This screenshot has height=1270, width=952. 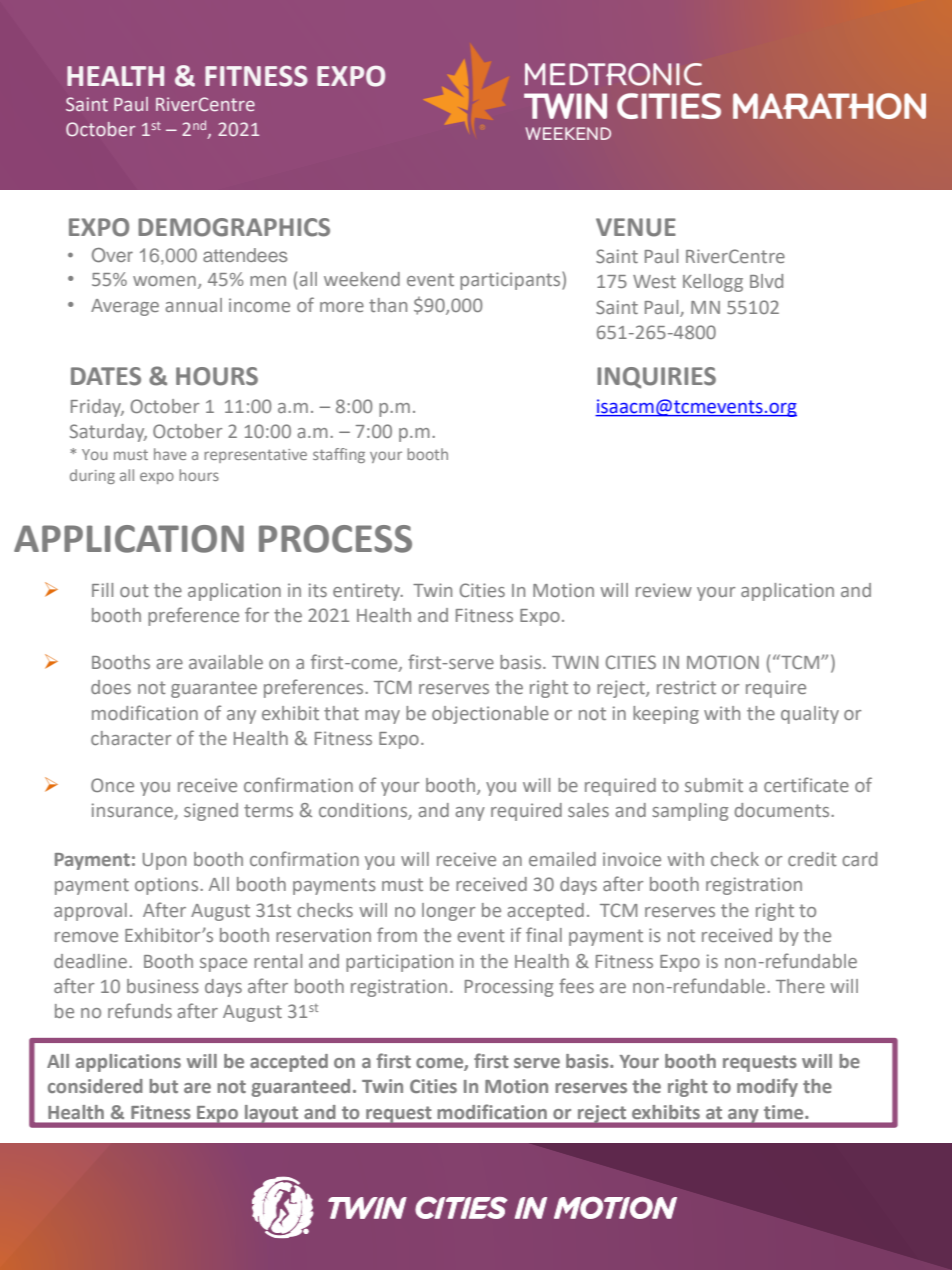 What do you see at coordinates (576, 985) in the screenshot?
I see `fees` at bounding box center [576, 985].
